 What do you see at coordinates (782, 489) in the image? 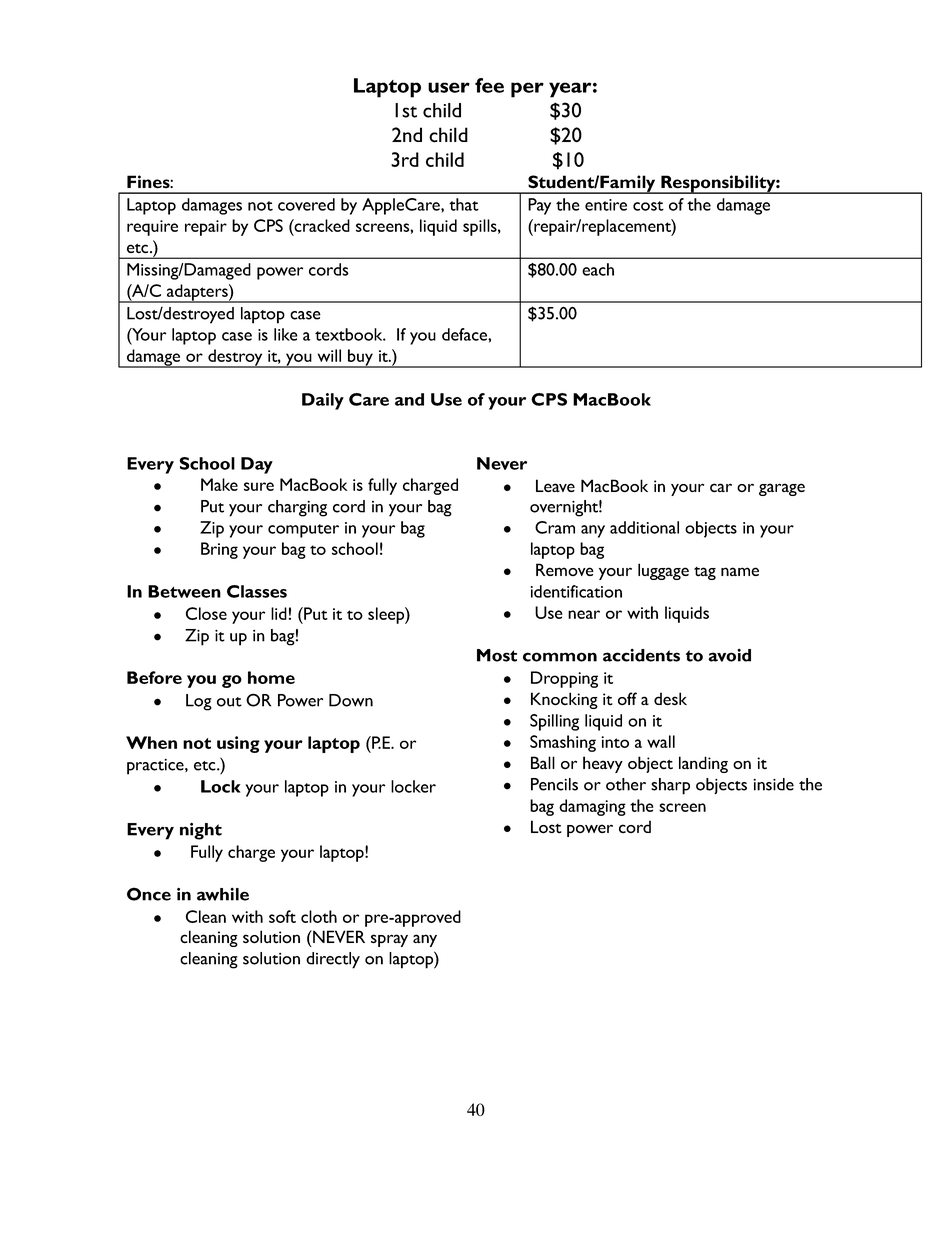
I see `garage` at bounding box center [782, 489].
